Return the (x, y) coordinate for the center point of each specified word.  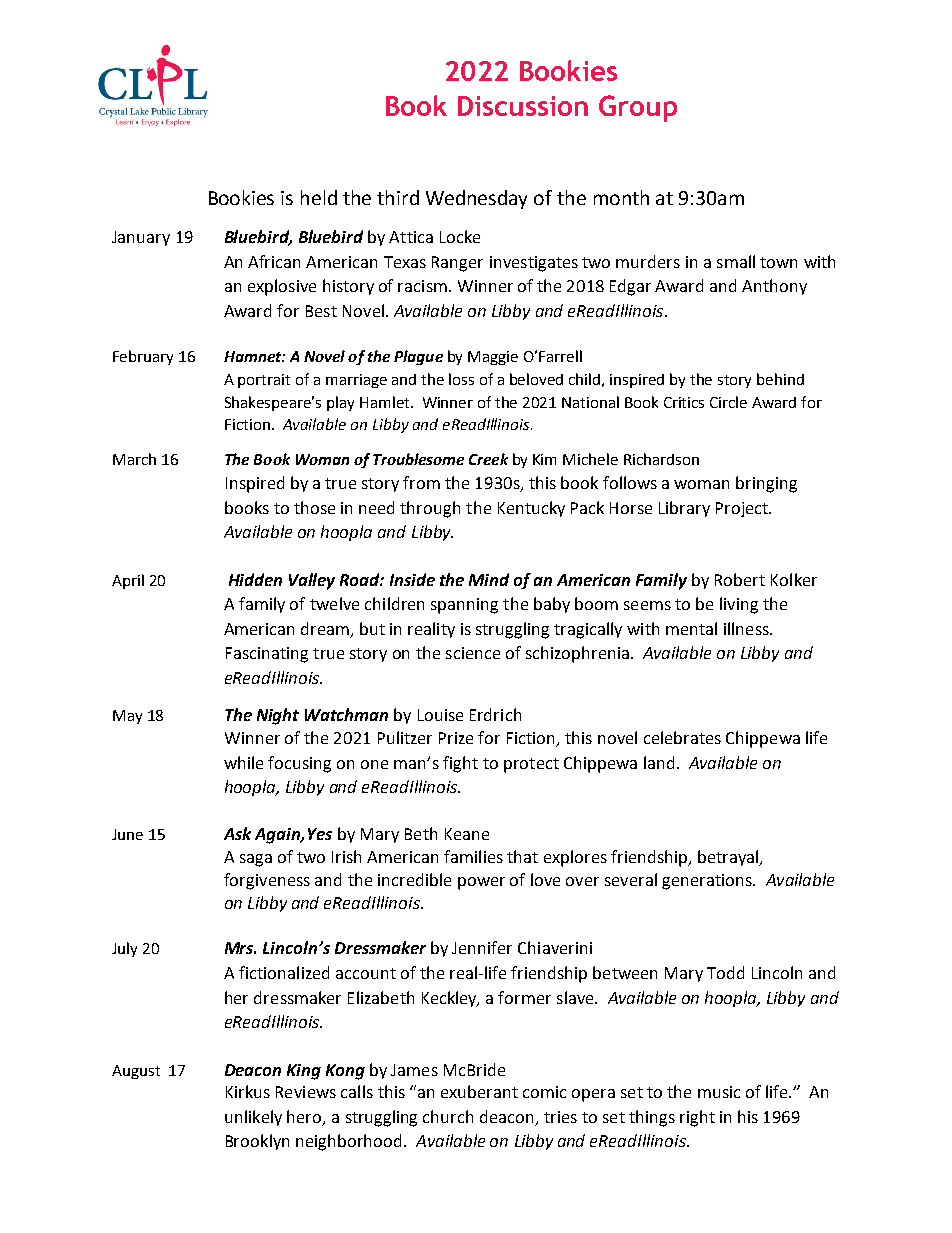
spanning (464, 606)
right (697, 1118)
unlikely (253, 1118)
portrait (264, 381)
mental (691, 628)
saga (256, 860)
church (448, 1116)
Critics (684, 402)
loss (461, 379)
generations (708, 882)
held (319, 197)
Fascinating (267, 655)
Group (638, 108)
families (473, 856)
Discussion (523, 106)
